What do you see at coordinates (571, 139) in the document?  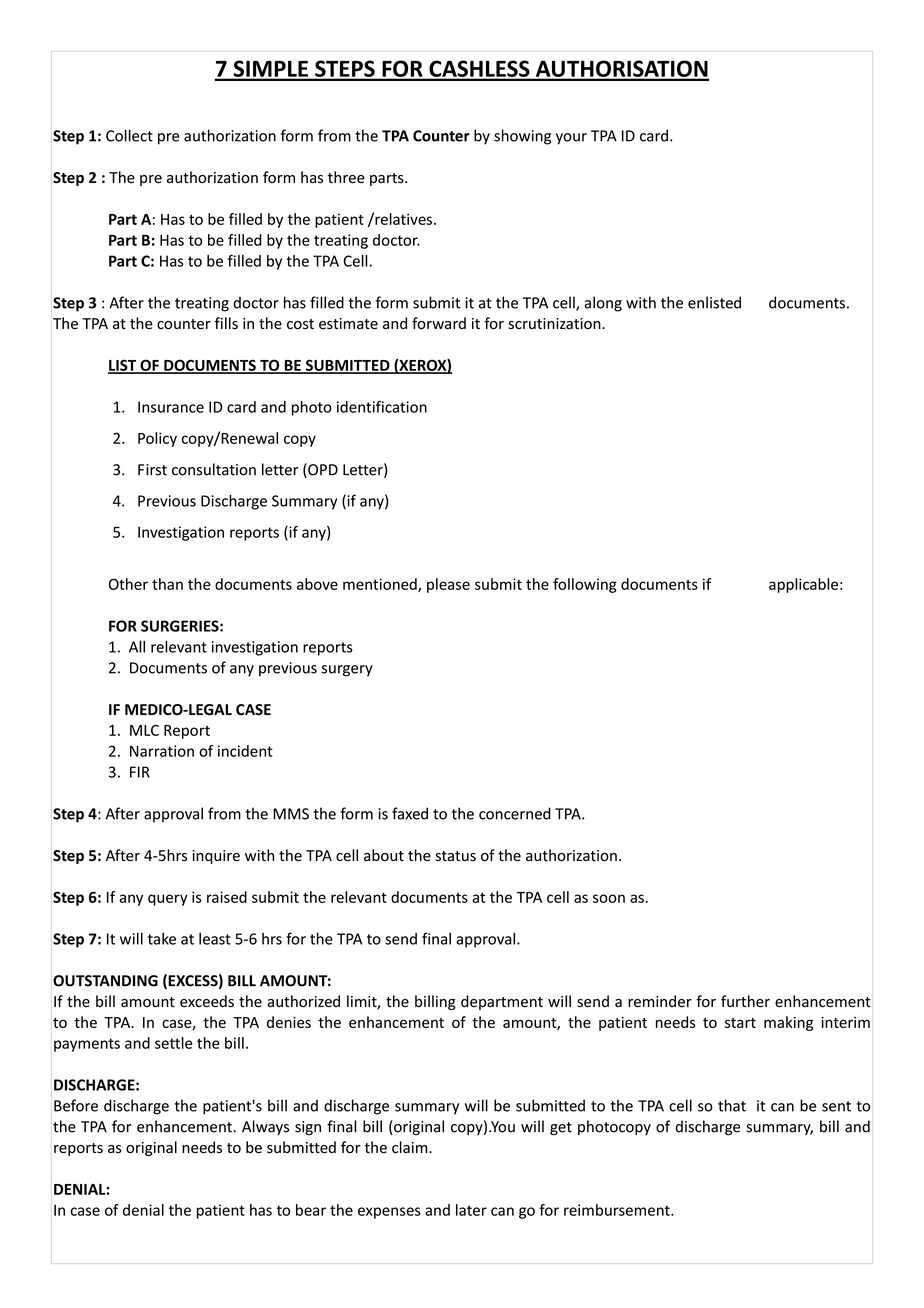 I see `your` at bounding box center [571, 139].
